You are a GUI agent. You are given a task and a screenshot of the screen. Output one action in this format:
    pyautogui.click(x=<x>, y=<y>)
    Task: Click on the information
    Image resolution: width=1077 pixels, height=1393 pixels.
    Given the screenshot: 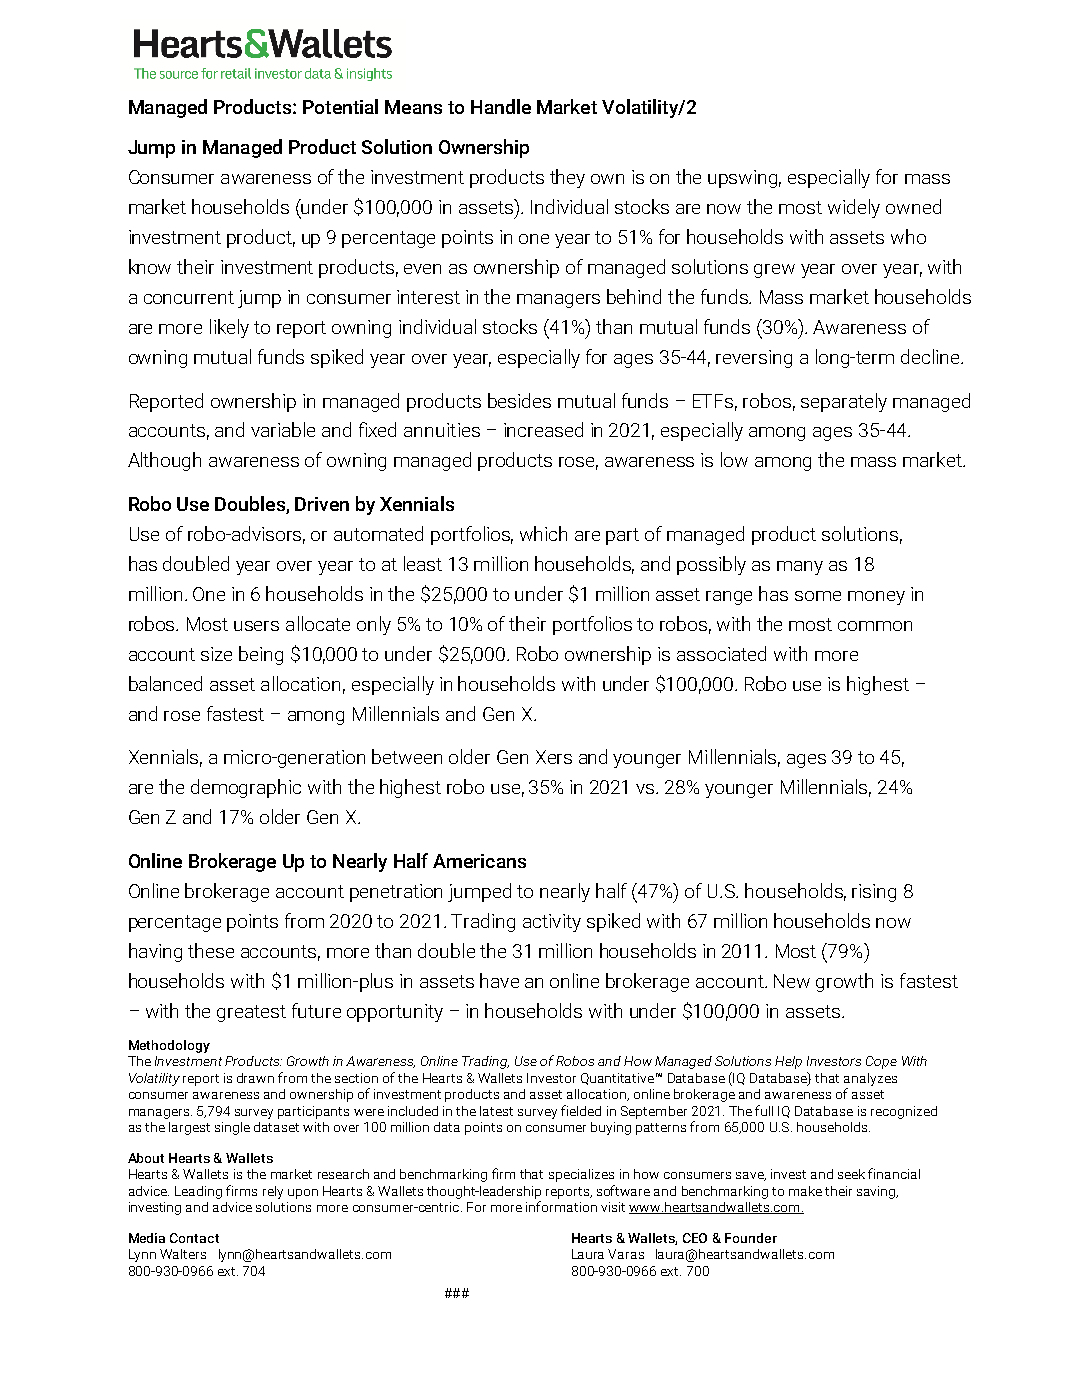 What is the action you would take?
    pyautogui.click(x=561, y=1206)
